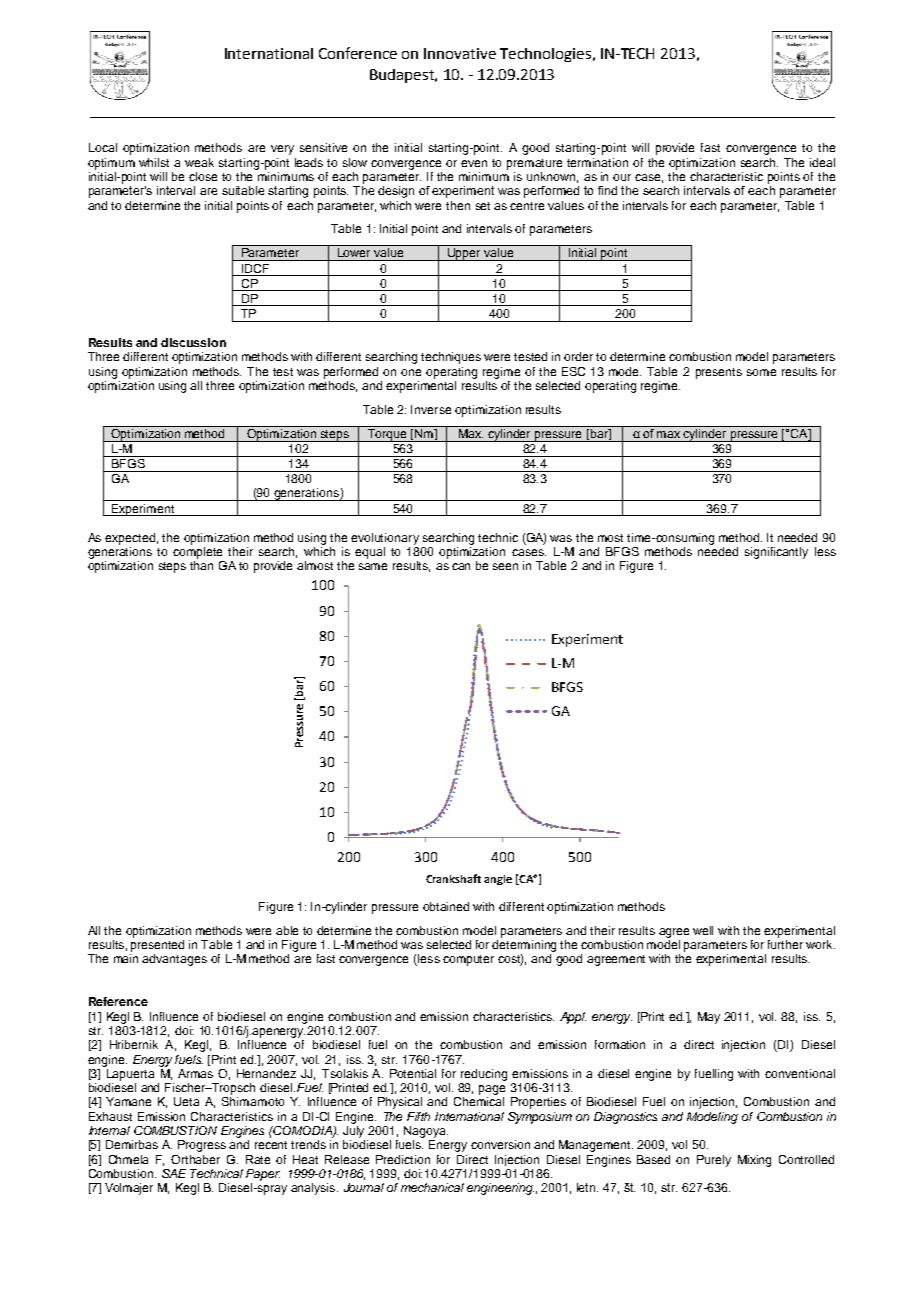 This screenshot has height=1308, width=924. What do you see at coordinates (500, 1144) in the screenshot?
I see `conversion` at bounding box center [500, 1144].
